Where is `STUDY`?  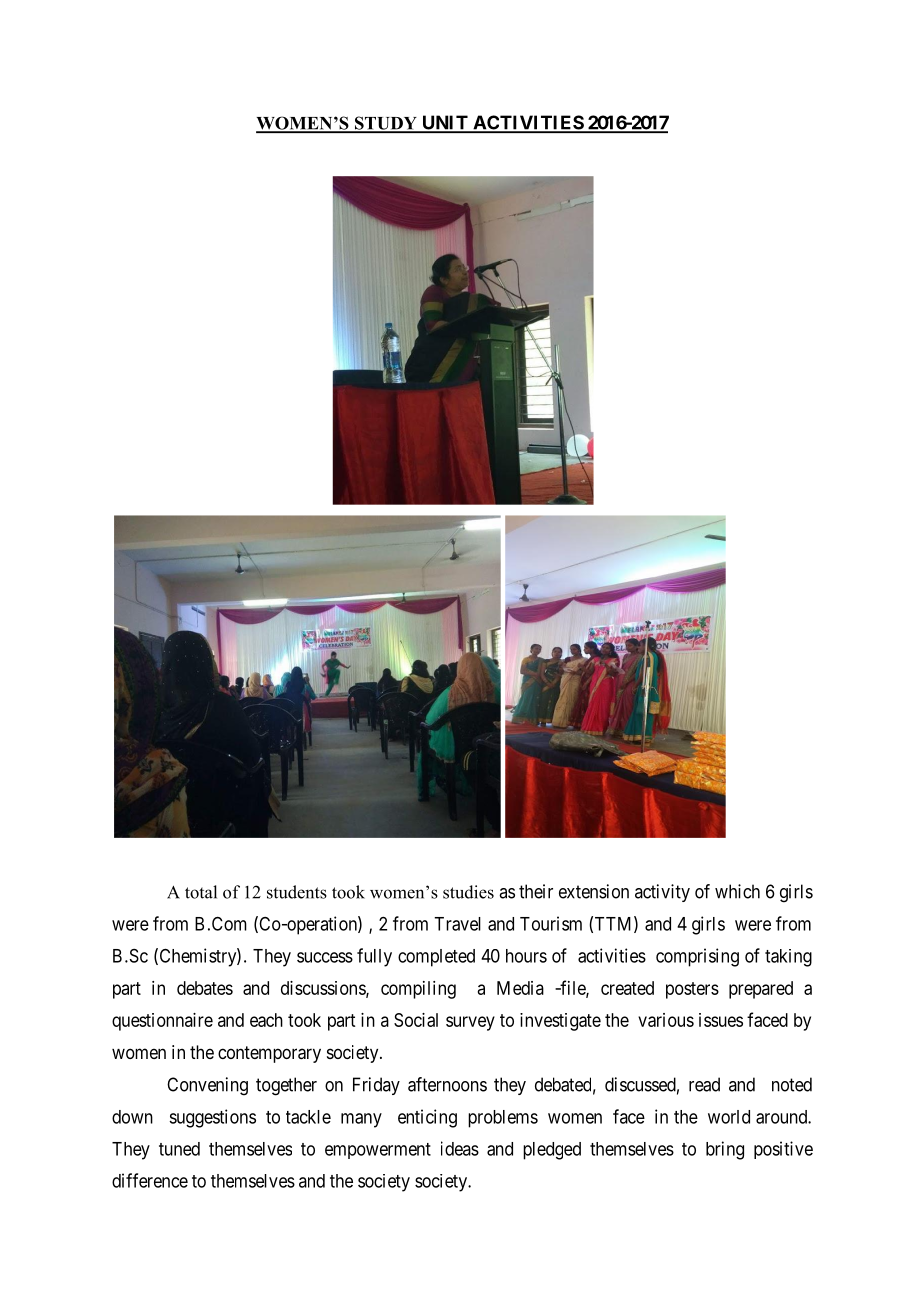
STUDY is located at coordinates (385, 124).
